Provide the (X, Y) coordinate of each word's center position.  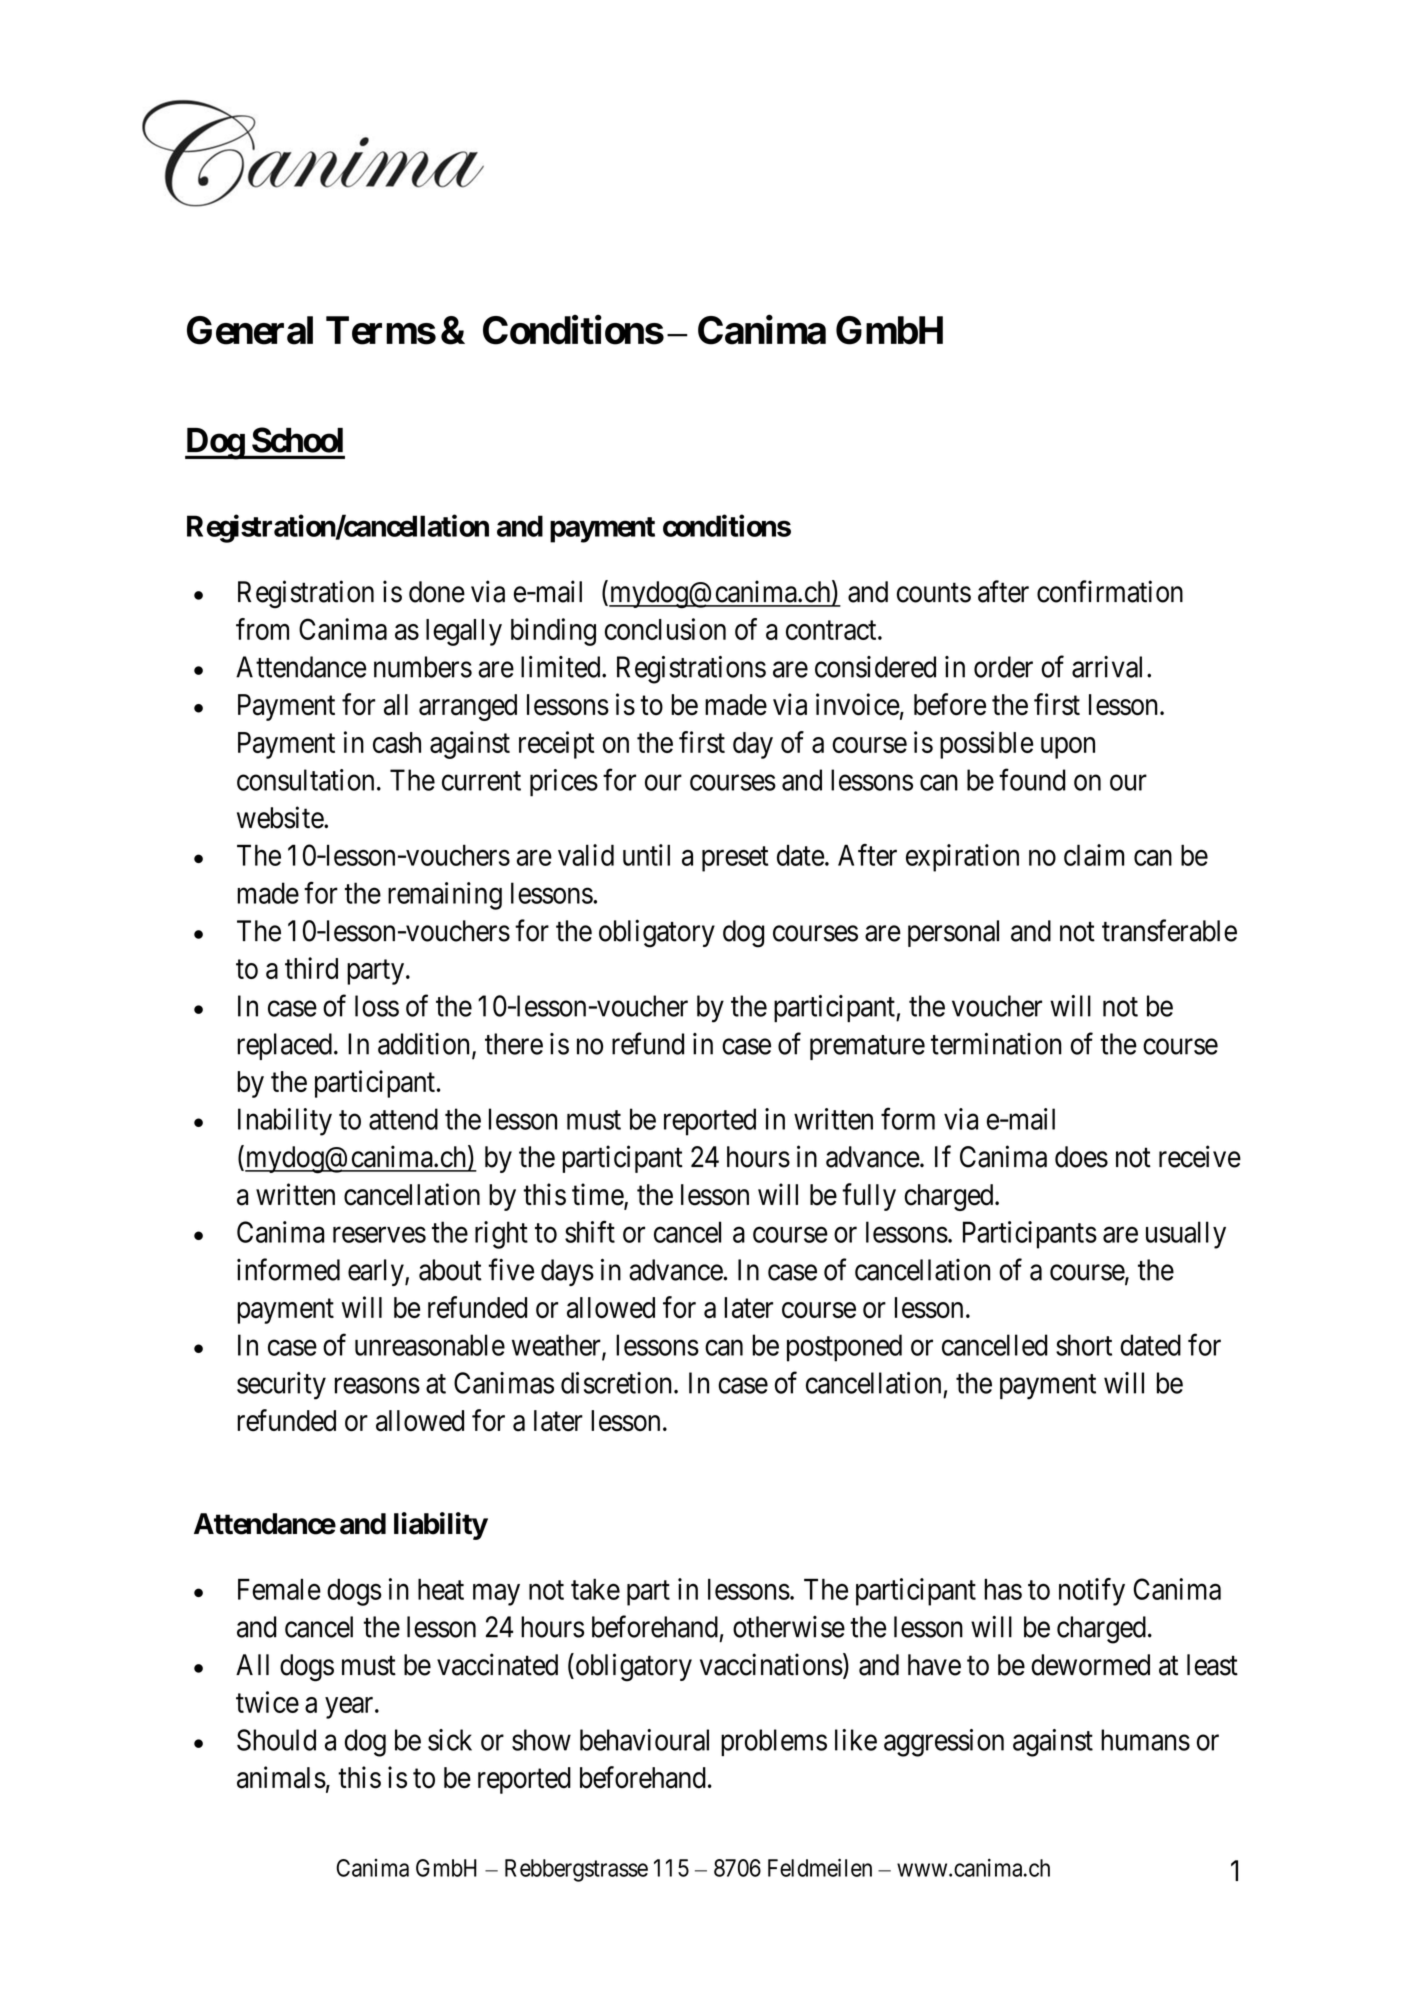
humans (1145, 1740)
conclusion (665, 629)
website (281, 817)
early (377, 1272)
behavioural (644, 1740)
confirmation (1110, 591)
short (1084, 1345)
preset (735, 859)
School (297, 440)
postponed (844, 1348)
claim (1094, 855)
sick (450, 1740)
